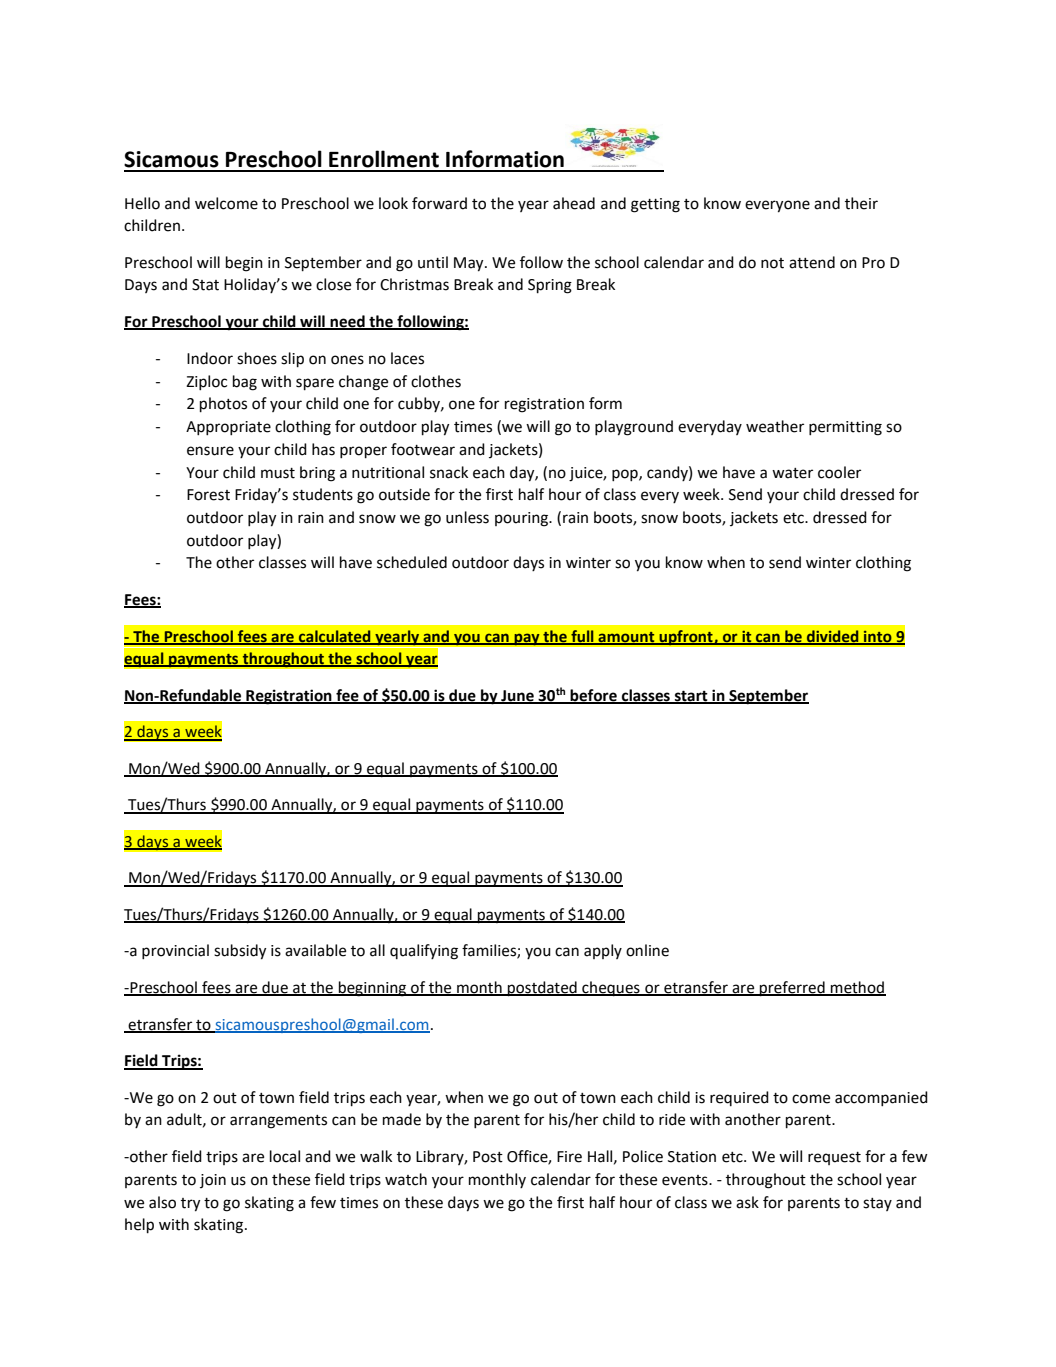  I want to click on attend, so click(812, 262).
